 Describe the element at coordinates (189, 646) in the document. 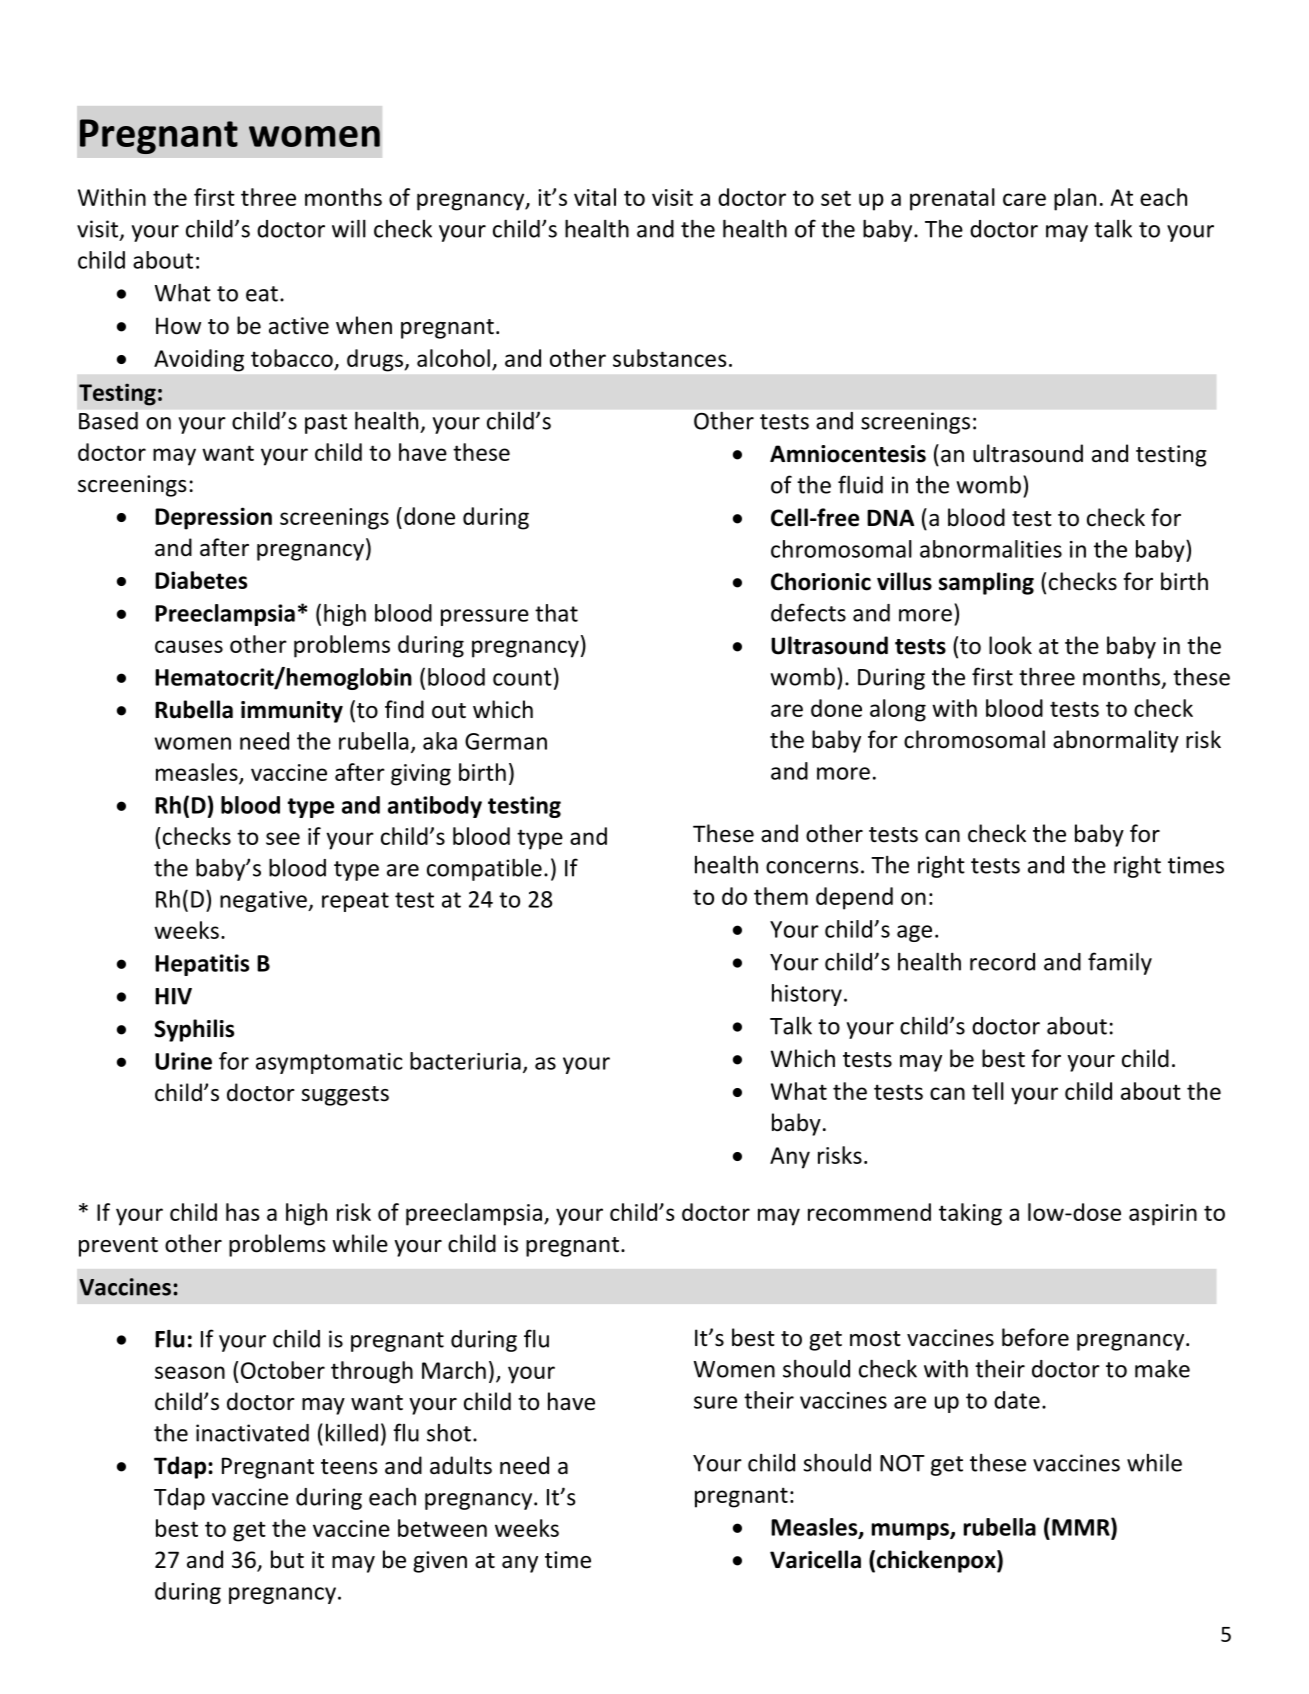

I see `causes` at that location.
